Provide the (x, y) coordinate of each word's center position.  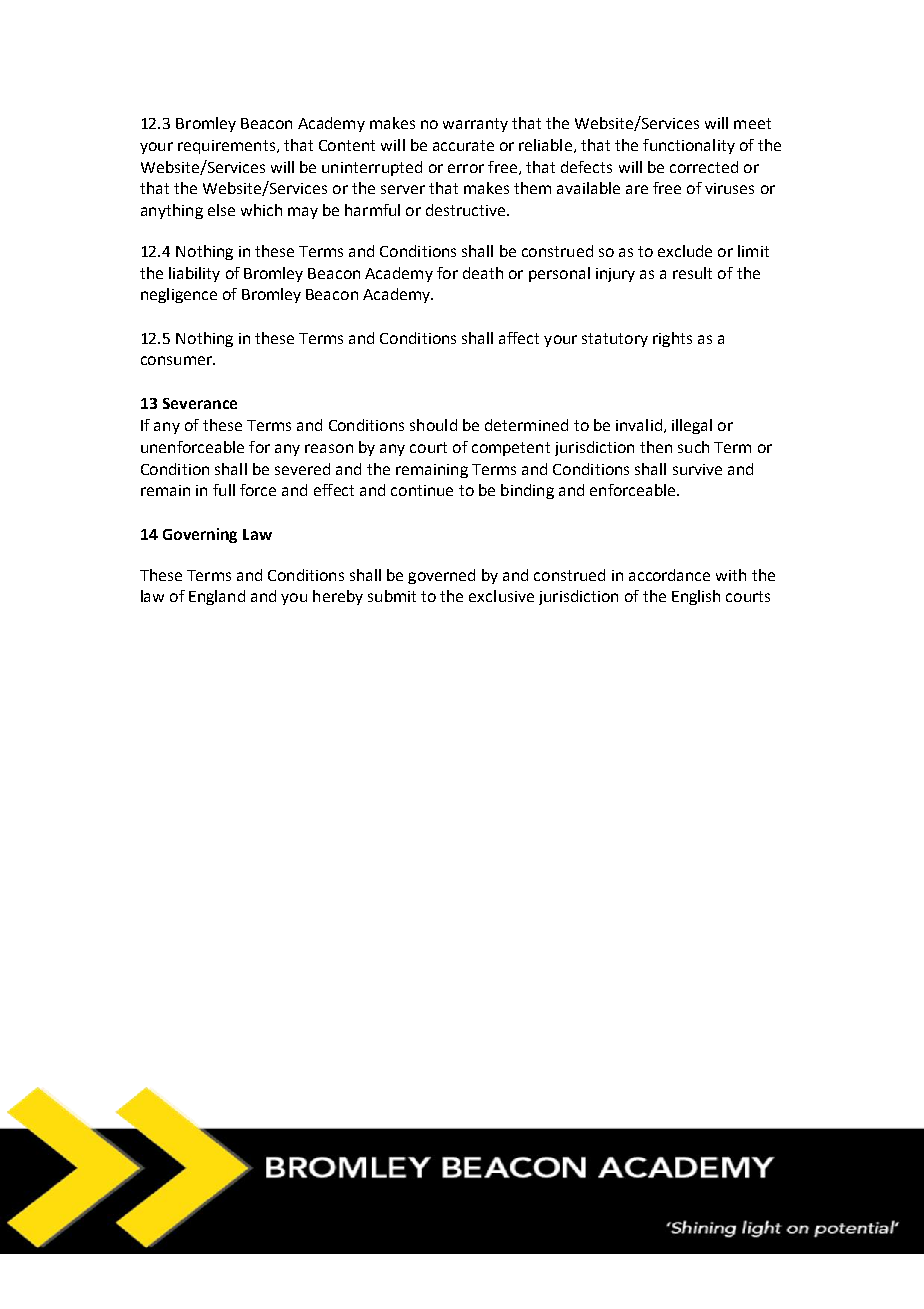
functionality (689, 146)
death (483, 273)
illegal (692, 426)
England (217, 597)
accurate (463, 145)
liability (194, 274)
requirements (226, 147)
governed (441, 576)
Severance (200, 403)
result (692, 273)
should (433, 425)
